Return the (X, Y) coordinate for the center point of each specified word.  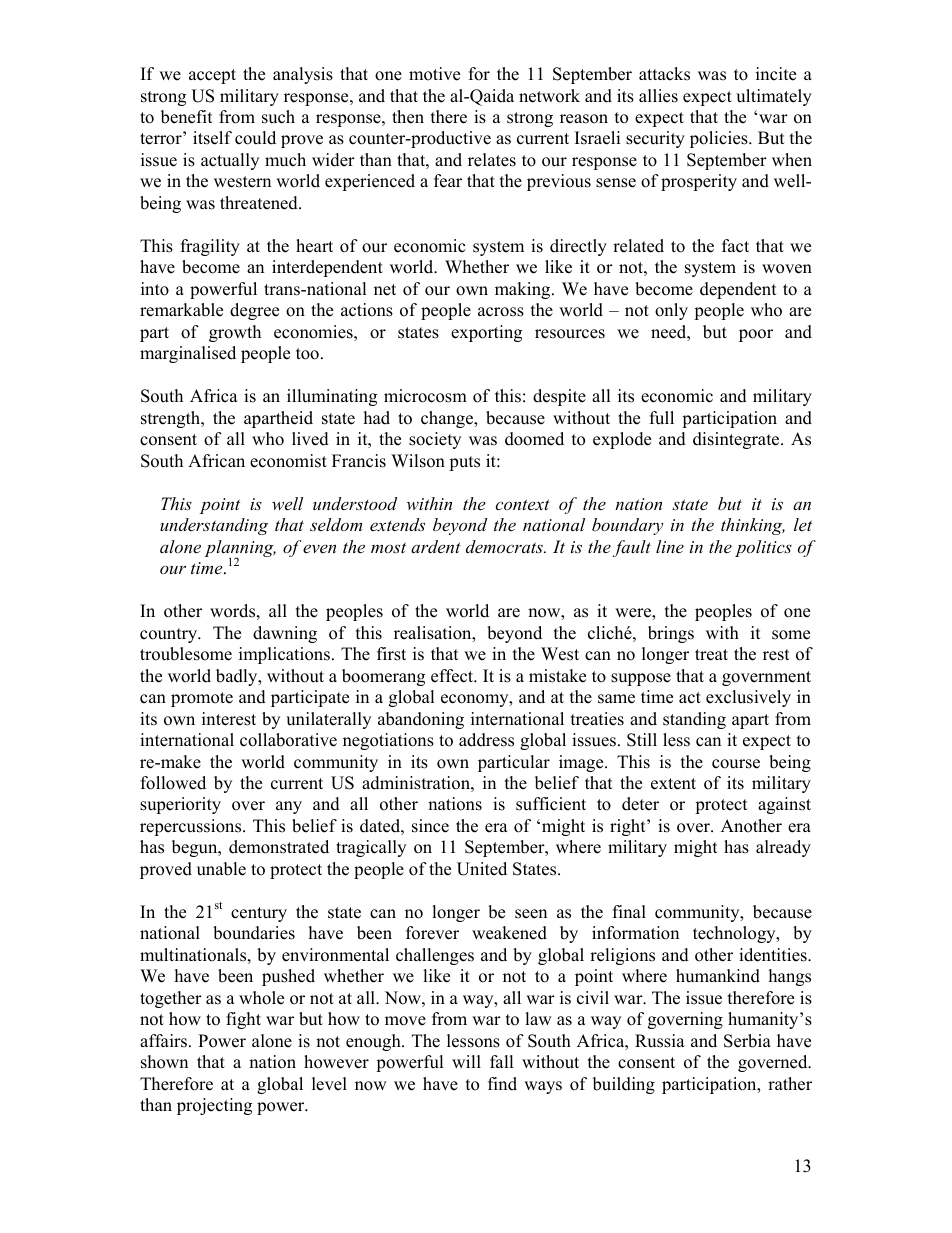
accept (212, 76)
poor (756, 335)
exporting (486, 333)
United (482, 869)
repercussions (192, 827)
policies (720, 139)
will (466, 1061)
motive (434, 74)
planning (240, 550)
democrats (505, 546)
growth (235, 333)
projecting (214, 1106)
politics (763, 548)
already (783, 848)
